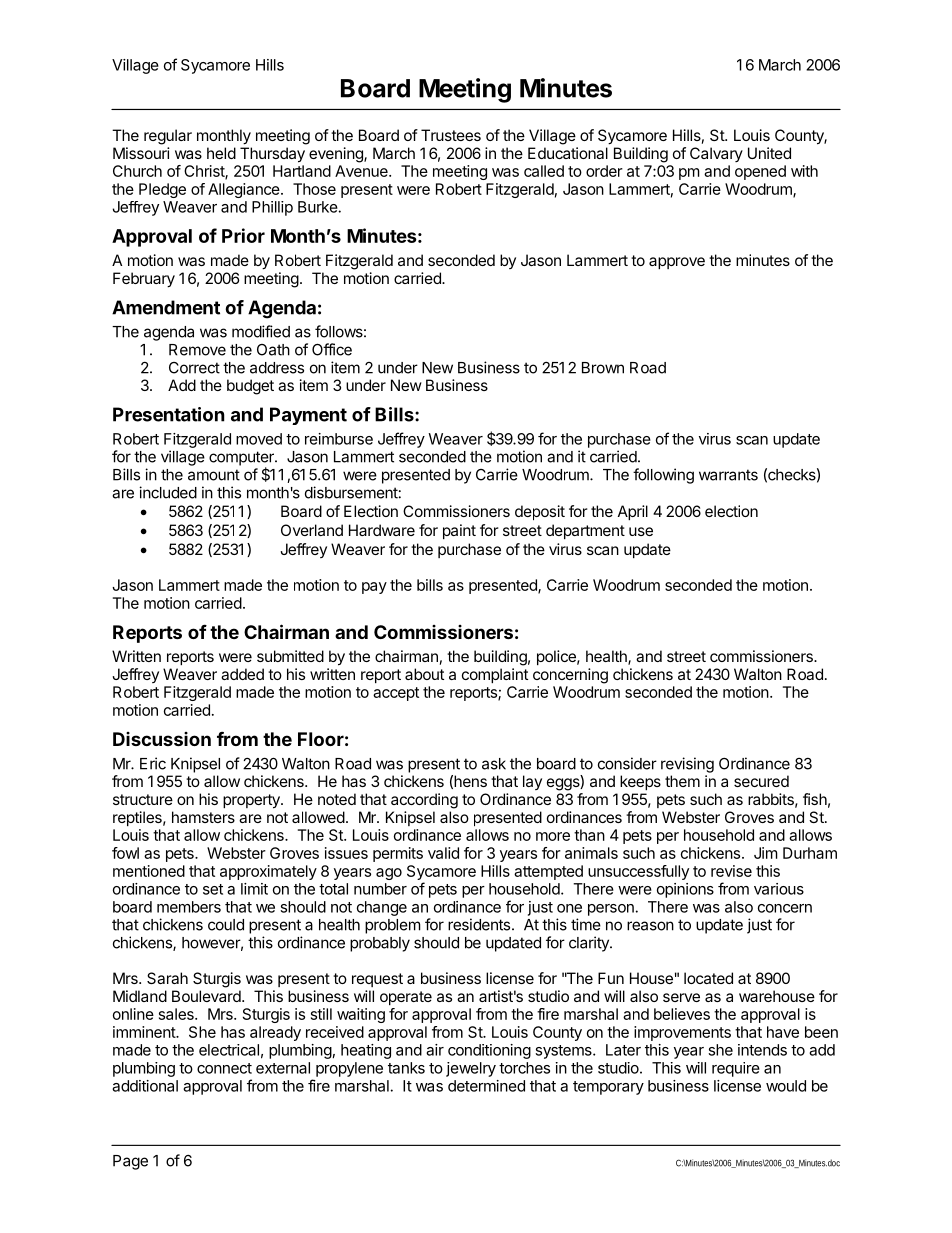 This screenshot has height=1233, width=952. I want to click on held, so click(221, 153).
